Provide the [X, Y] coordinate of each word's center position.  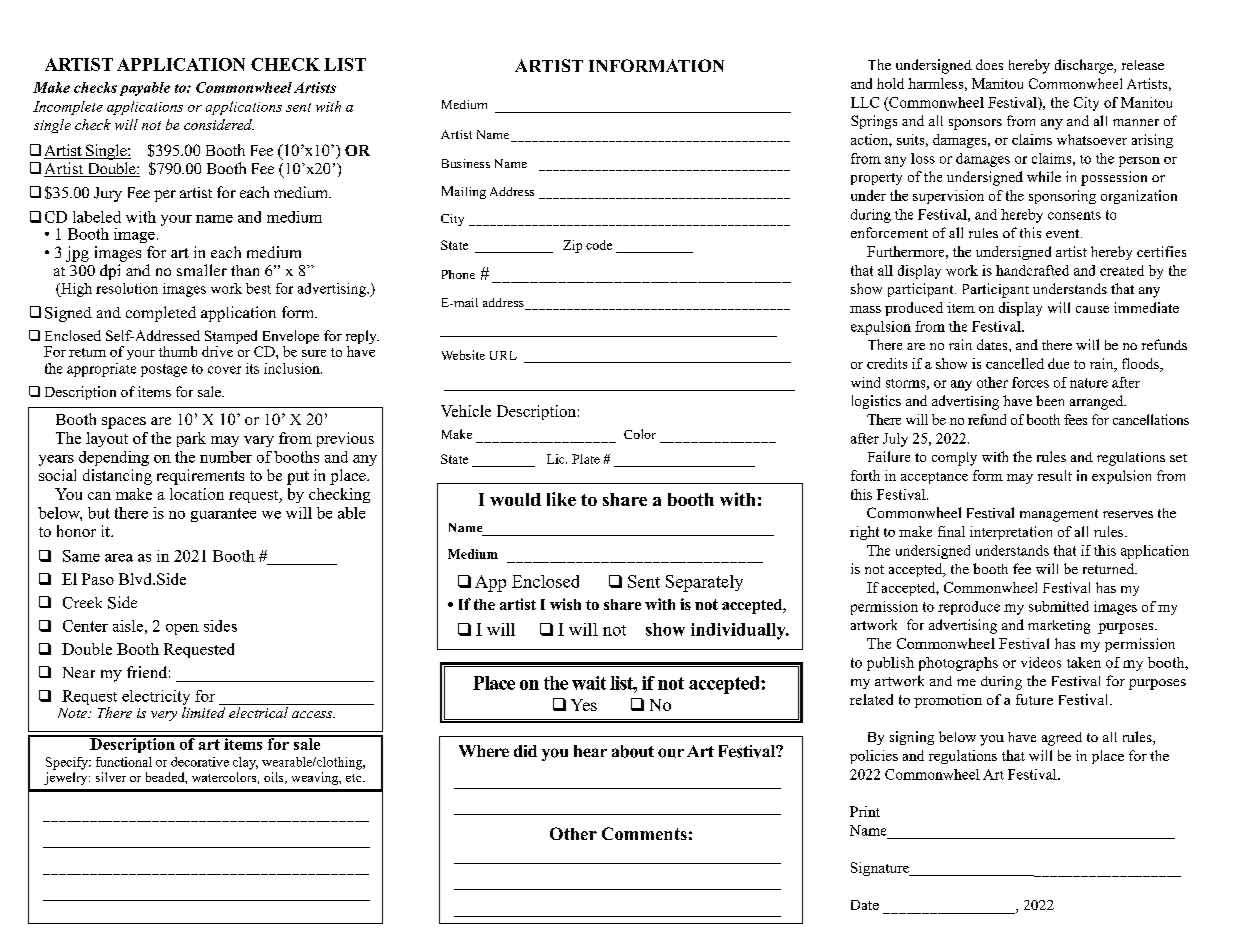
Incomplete [68, 108]
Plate [586, 459]
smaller [202, 270]
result [1055, 475]
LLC [865, 102]
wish [565, 604]
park [191, 439]
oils [275, 778]
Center [85, 626]
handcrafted [1032, 270]
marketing [1059, 627]
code [599, 245]
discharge [1085, 66]
